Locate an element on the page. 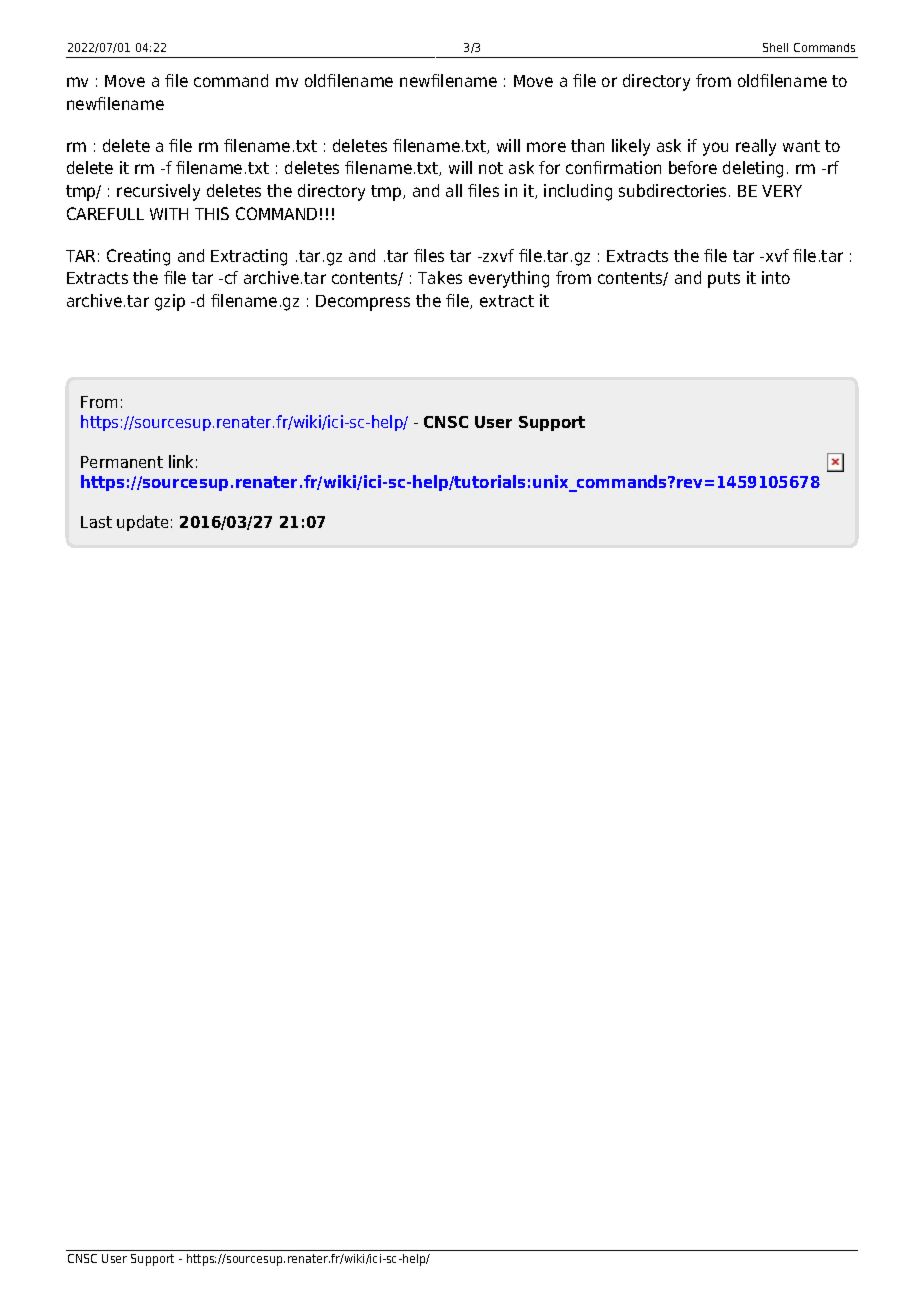 This page has width=924, height=1308. Takes is located at coordinates (440, 277).
